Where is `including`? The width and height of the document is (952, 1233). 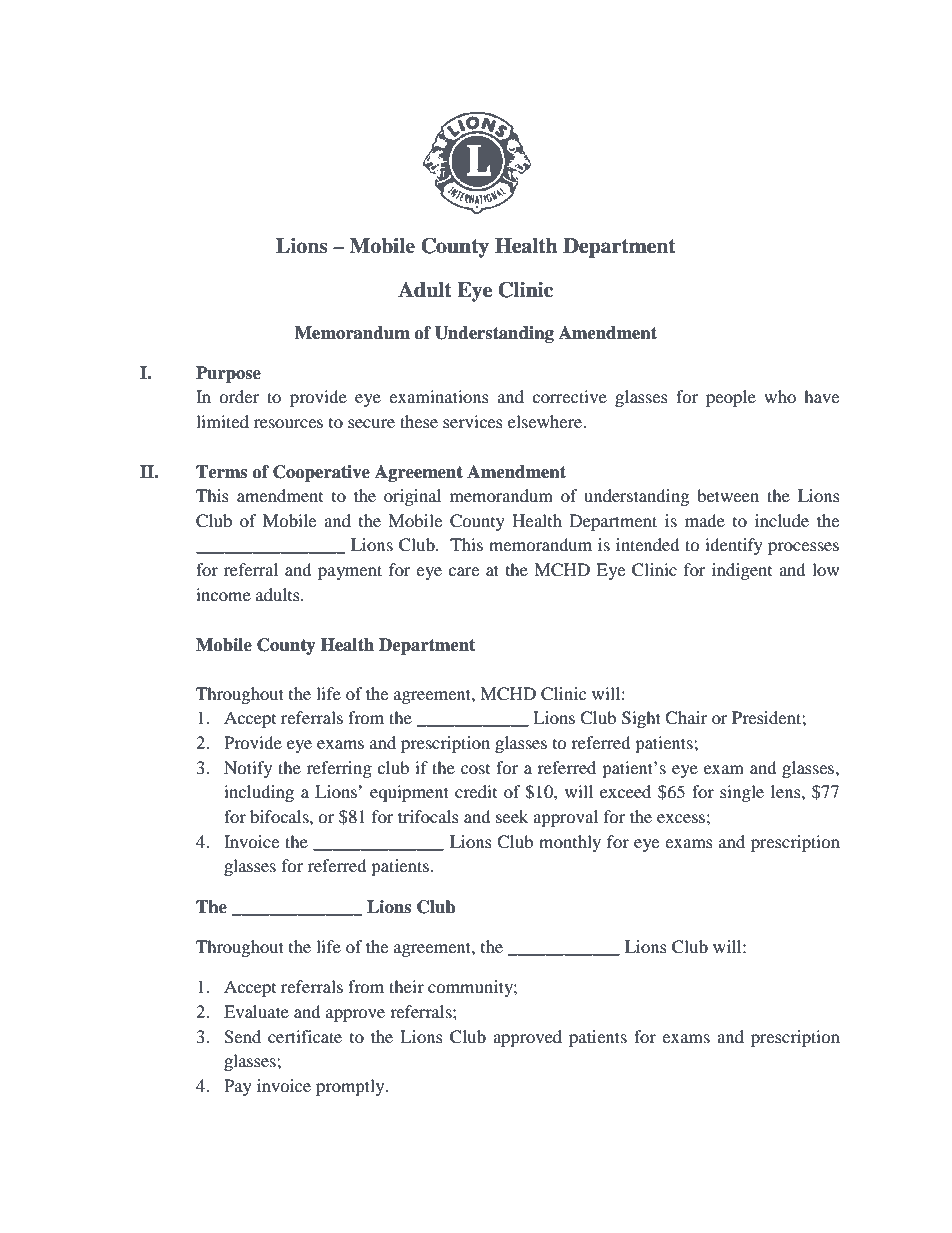 including is located at coordinates (259, 793).
